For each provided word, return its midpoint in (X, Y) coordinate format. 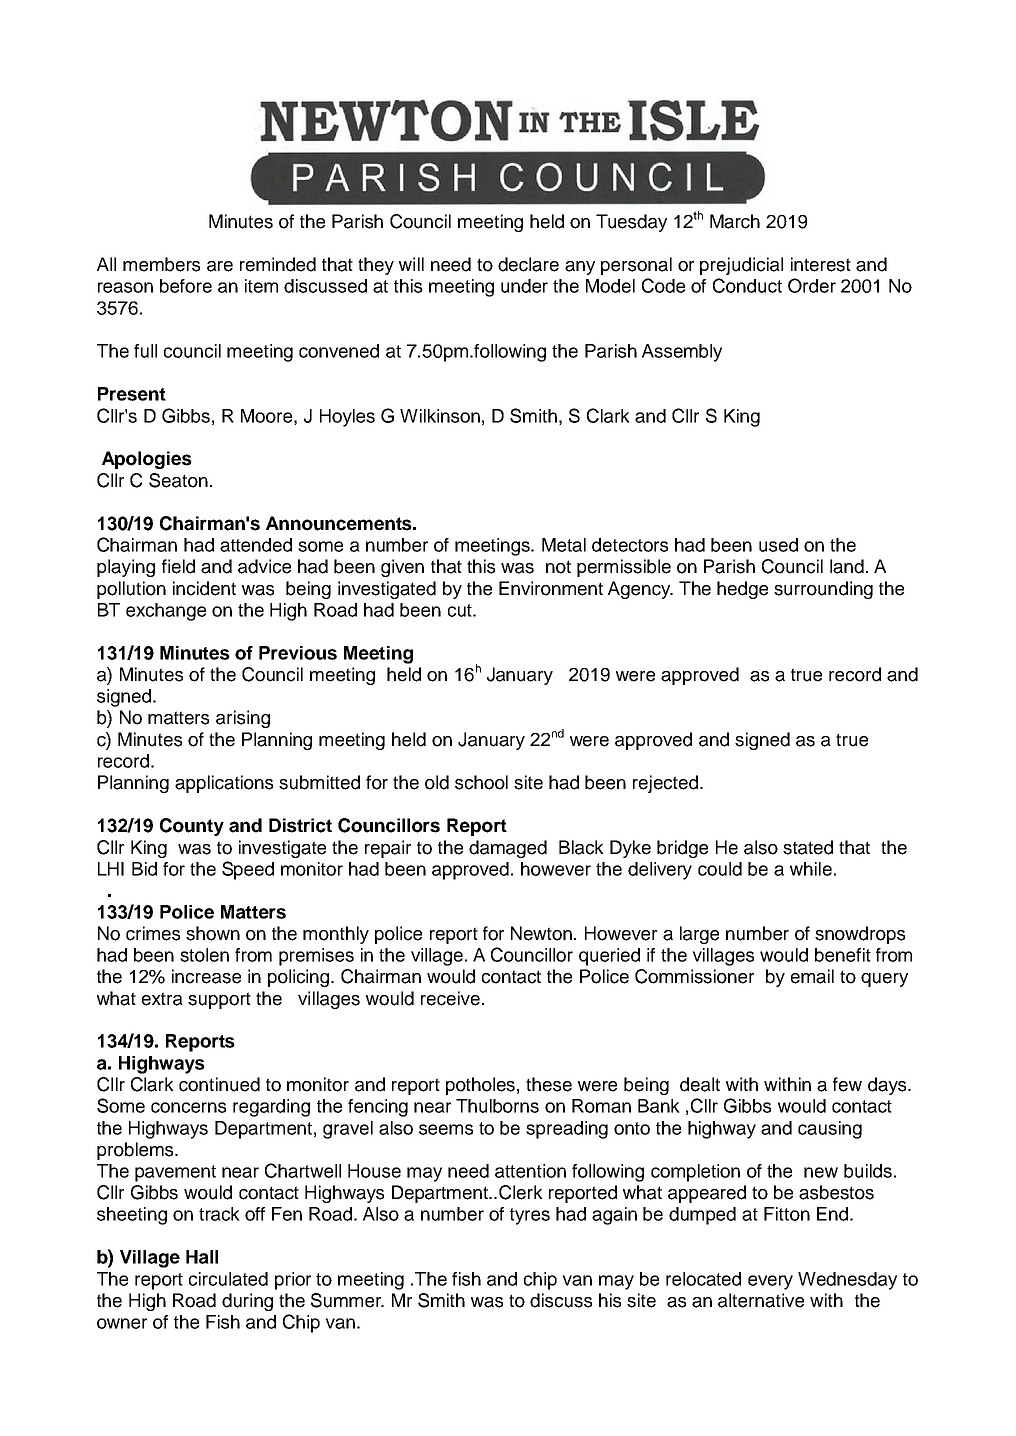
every (770, 1282)
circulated (228, 1279)
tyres (530, 1216)
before (186, 286)
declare (528, 264)
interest (821, 264)
